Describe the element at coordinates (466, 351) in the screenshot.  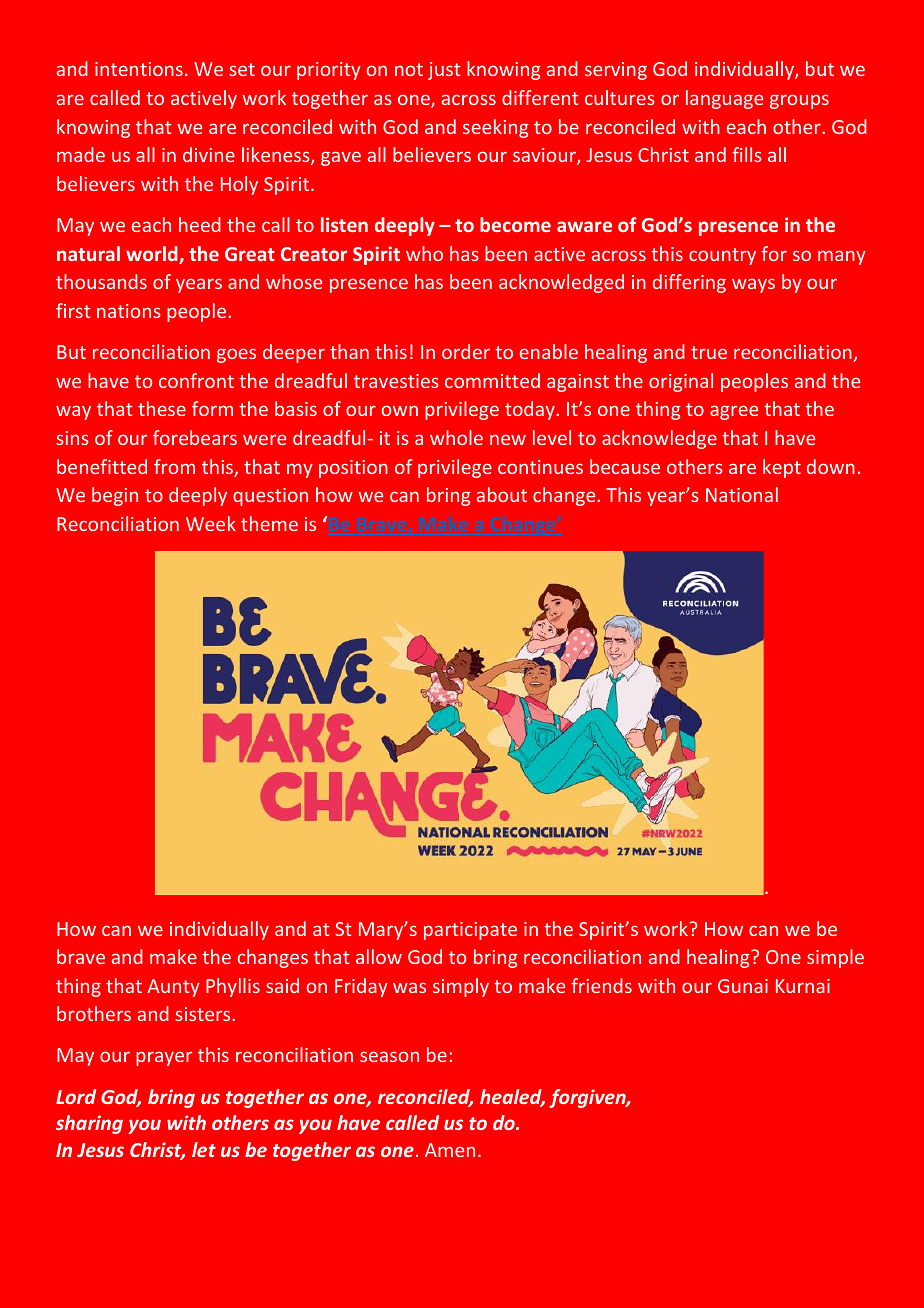
I see `order` at that location.
